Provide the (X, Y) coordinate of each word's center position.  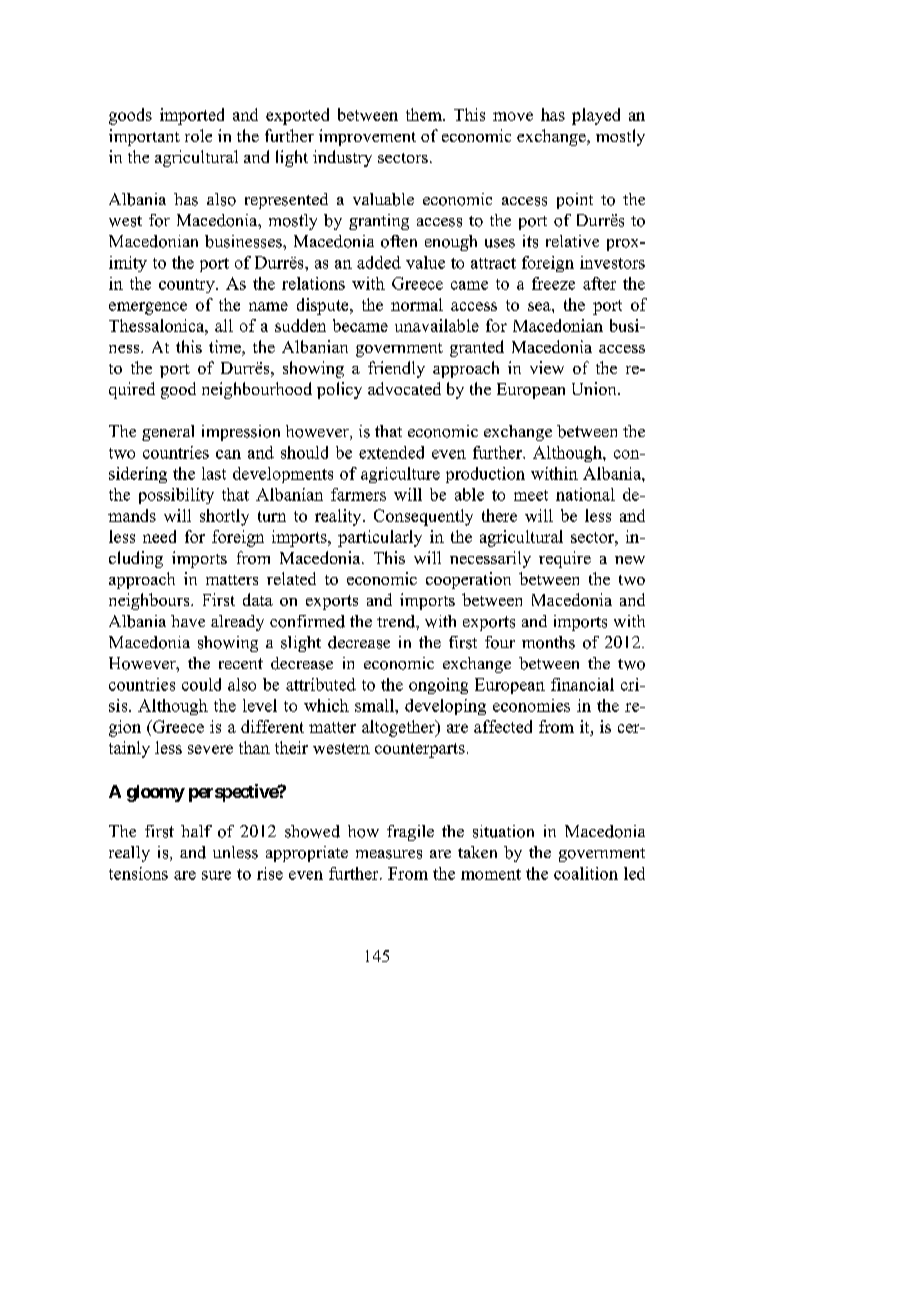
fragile (410, 833)
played (596, 116)
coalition (586, 873)
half (196, 831)
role (198, 135)
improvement (367, 137)
